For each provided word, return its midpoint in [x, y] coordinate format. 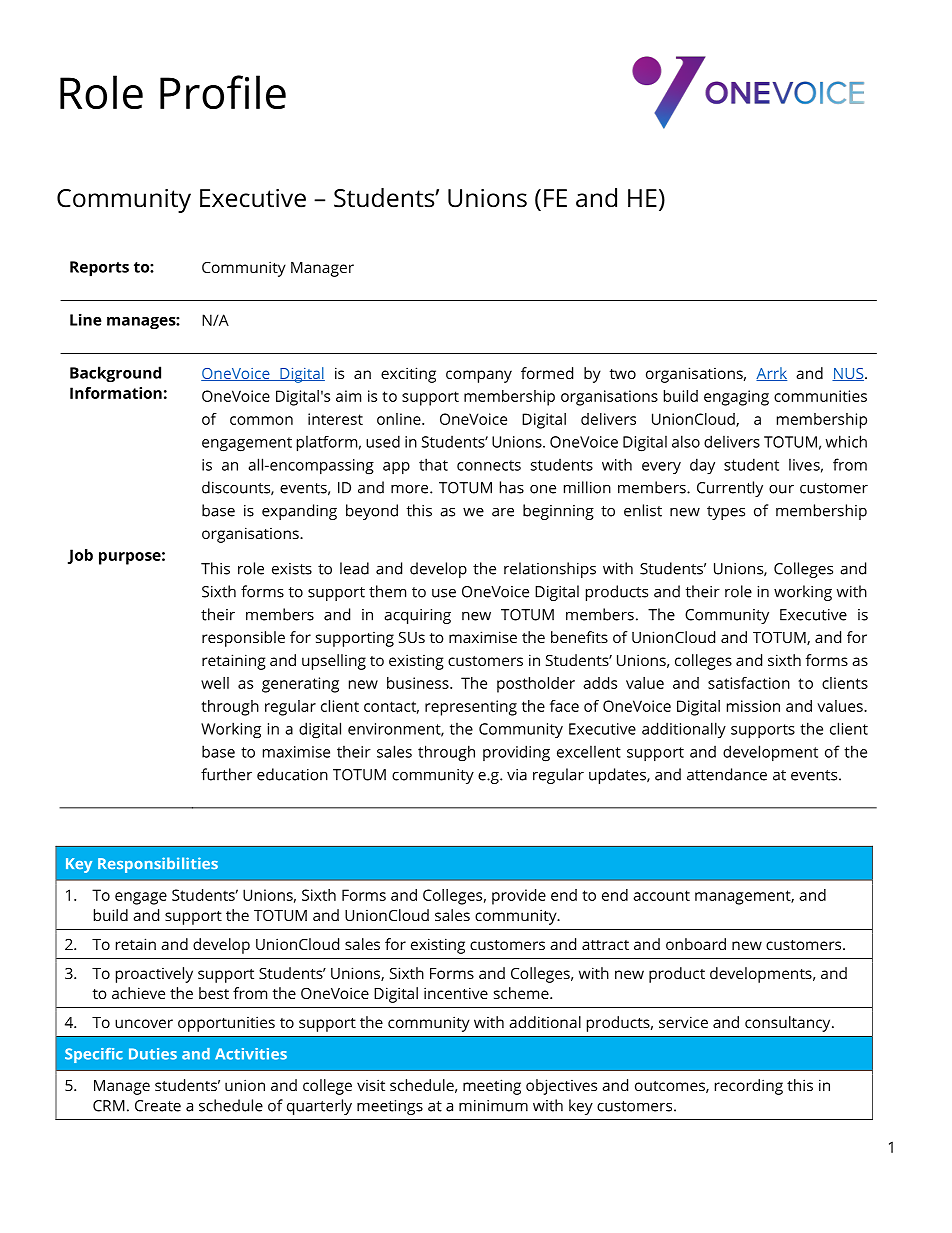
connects [489, 465]
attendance [727, 774]
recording [749, 1087]
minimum [493, 1106]
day [702, 466]
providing [516, 753]
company [479, 376]
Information [116, 393]
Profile [223, 92]
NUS [849, 374]
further [226, 774]
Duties [153, 1054]
